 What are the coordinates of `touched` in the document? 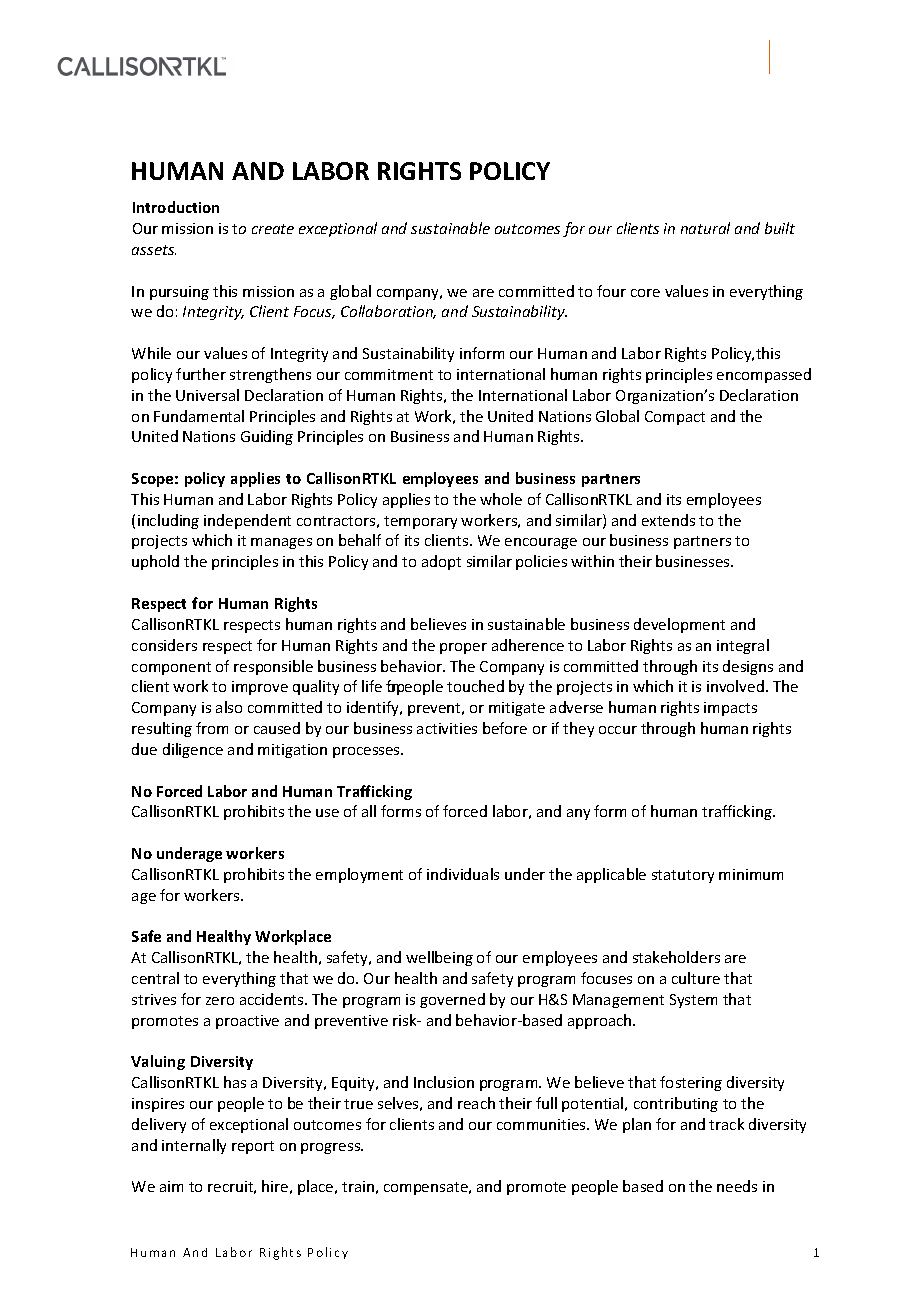 It's located at (475, 686).
